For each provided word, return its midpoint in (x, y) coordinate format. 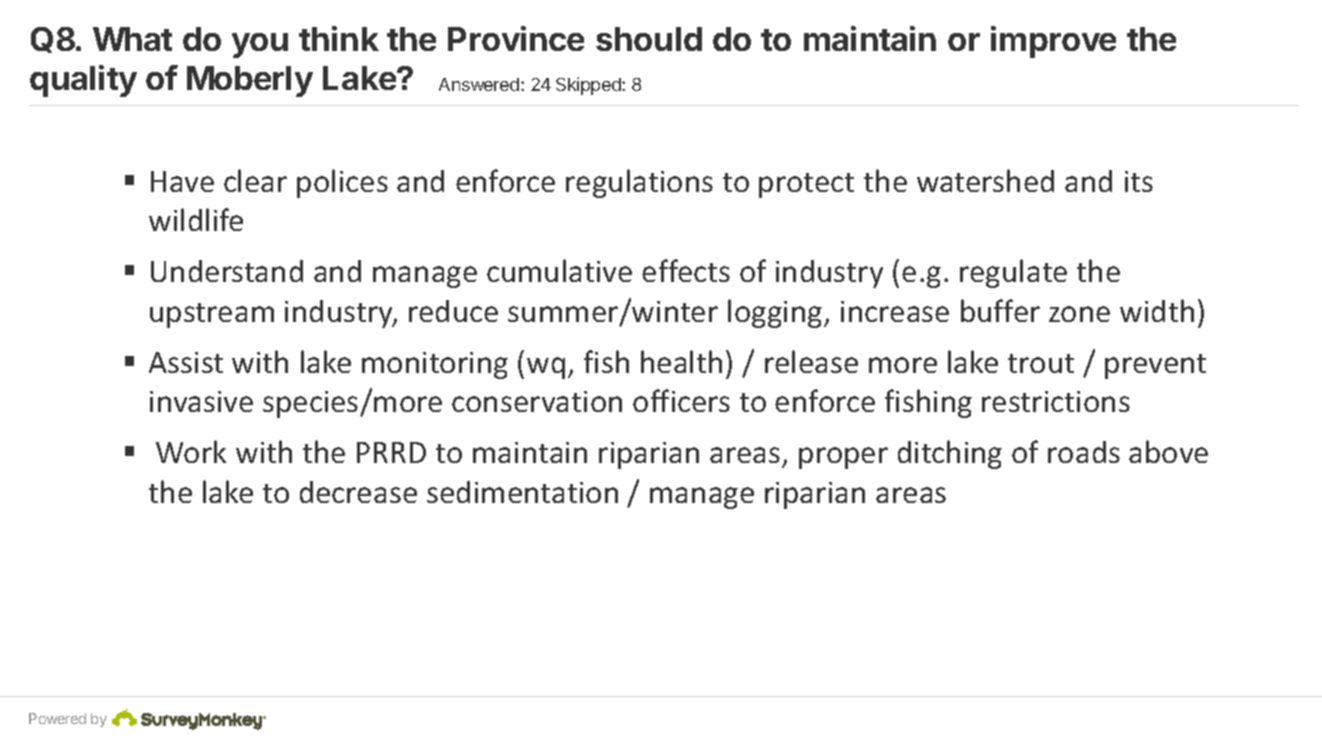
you (260, 45)
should (649, 39)
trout (1041, 363)
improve (1053, 42)
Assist (186, 362)
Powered (57, 718)
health (681, 361)
